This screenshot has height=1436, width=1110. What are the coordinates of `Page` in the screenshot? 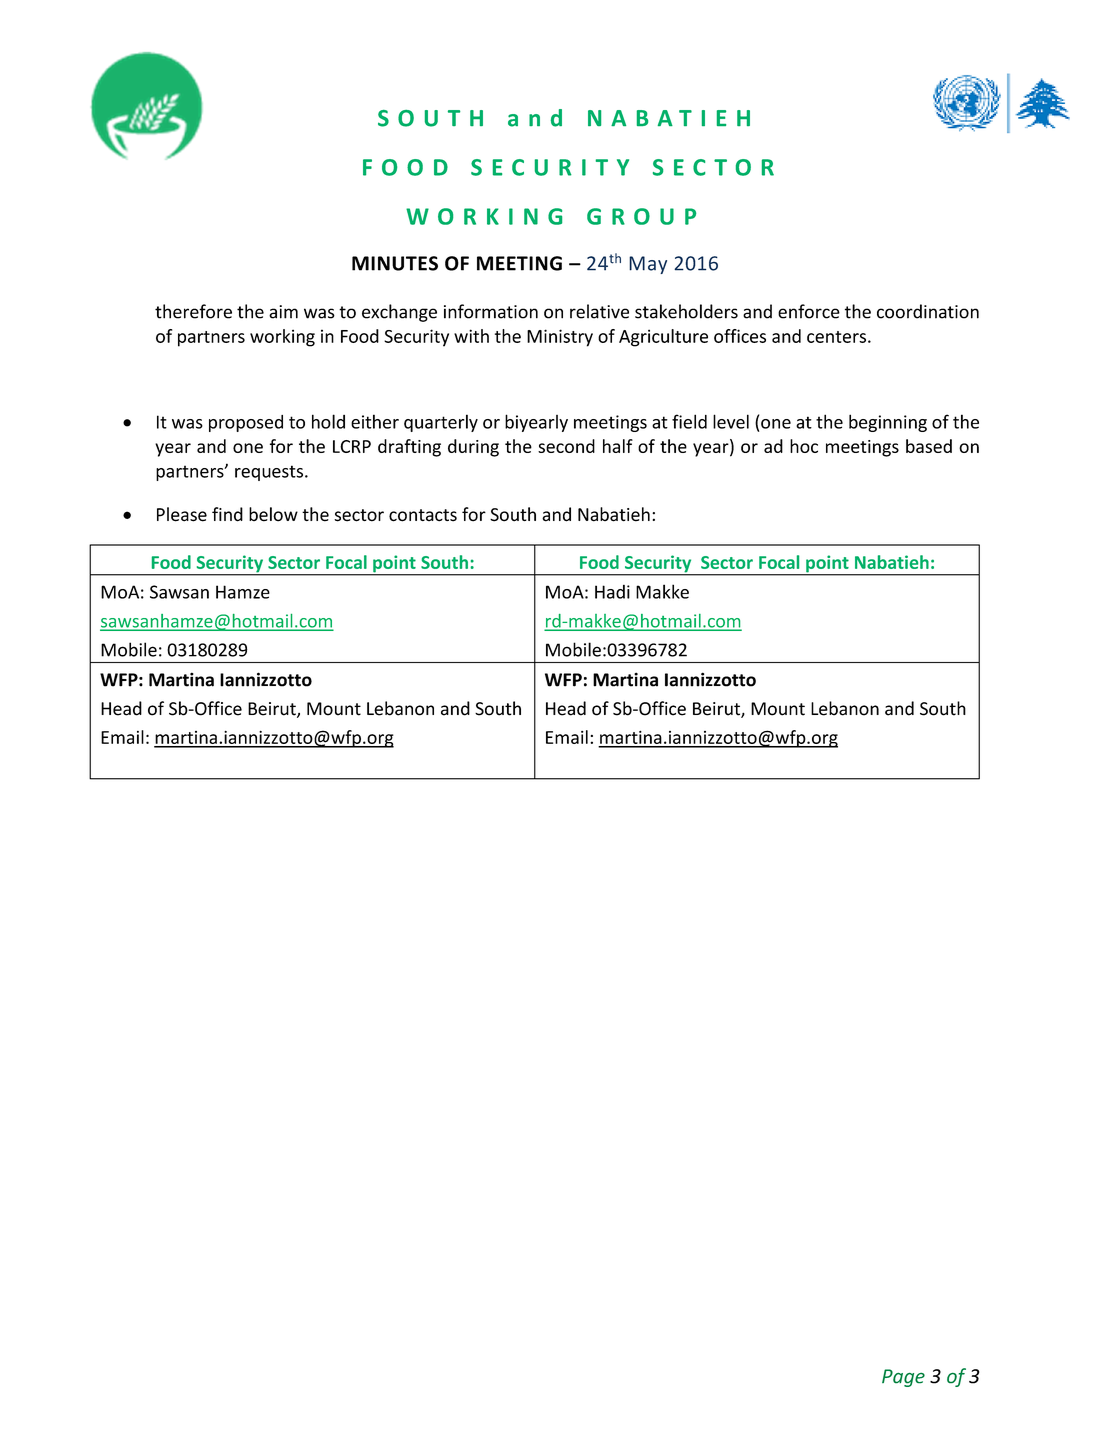 It's located at (903, 1378).
